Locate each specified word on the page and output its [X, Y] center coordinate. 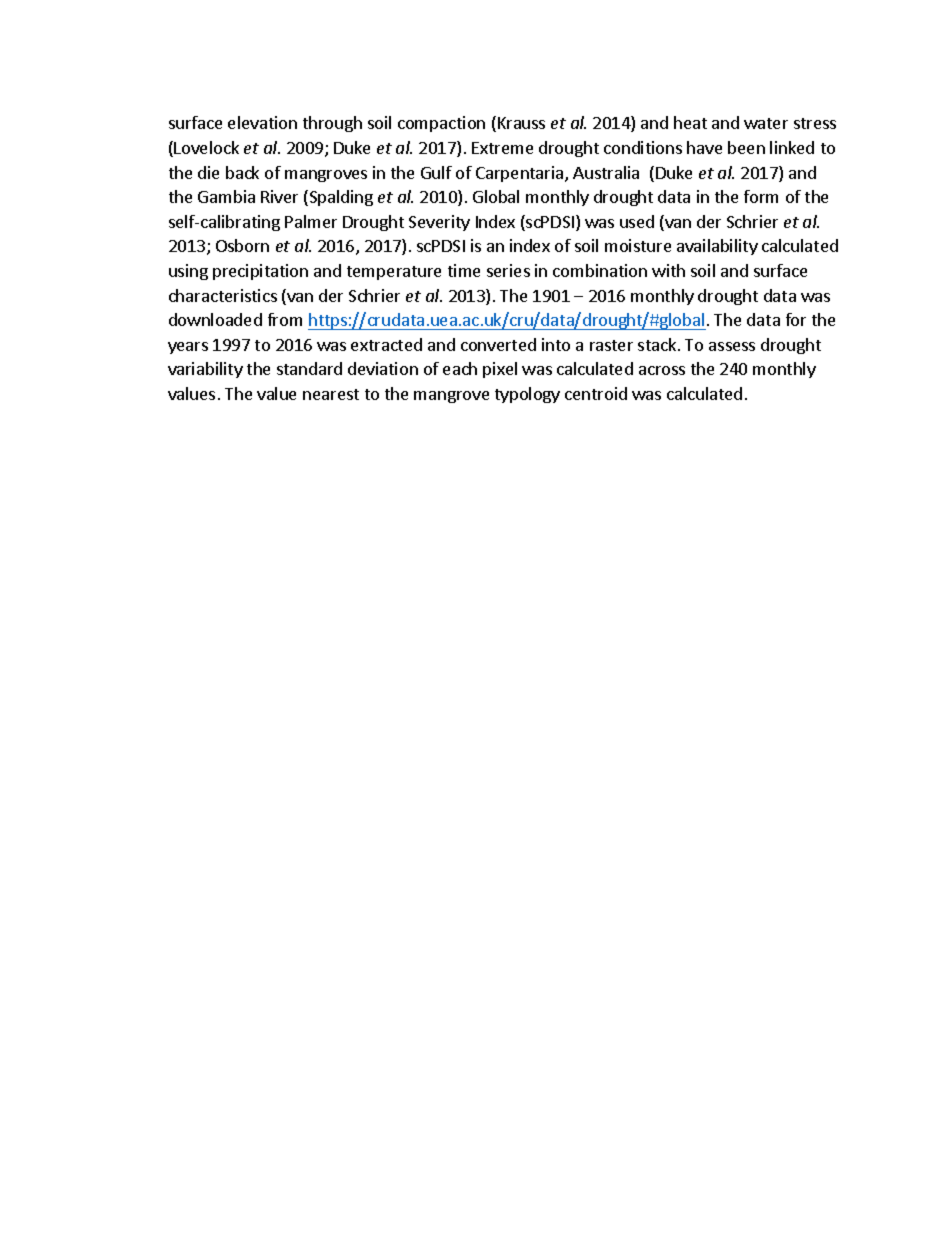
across [662, 370]
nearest [331, 394]
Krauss [521, 123]
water [766, 123]
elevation [262, 122]
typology [527, 395]
